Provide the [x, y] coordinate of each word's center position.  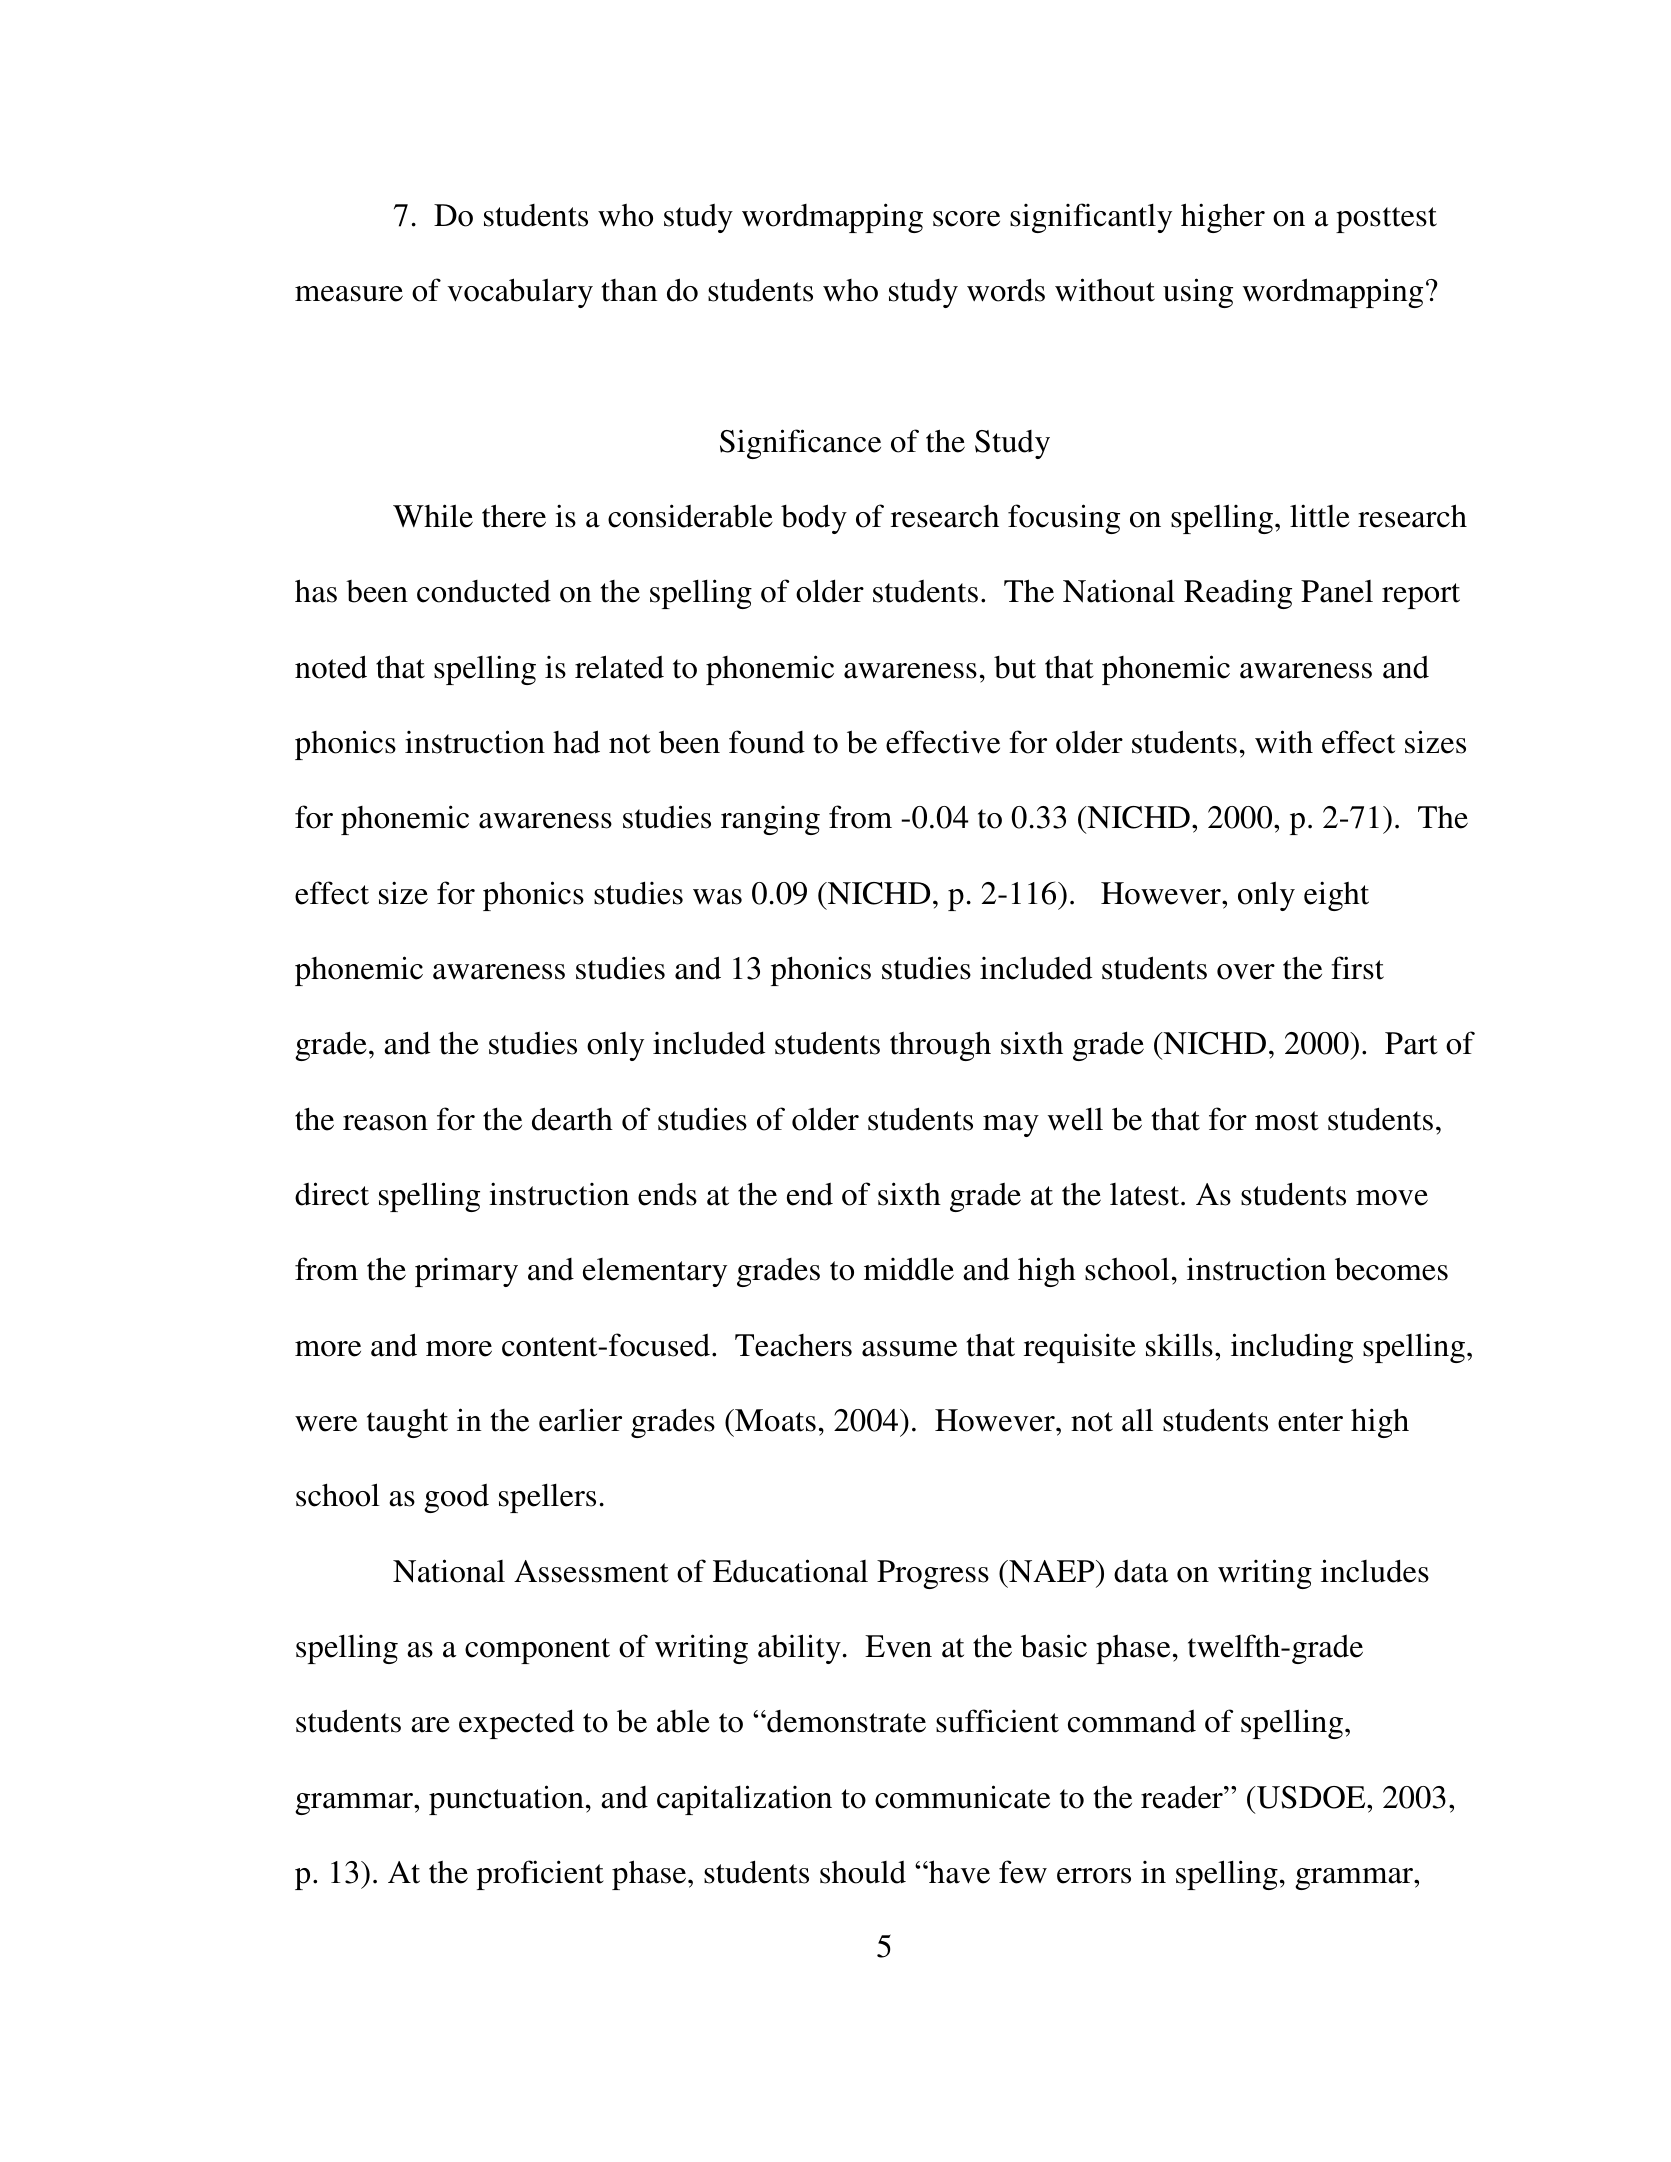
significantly [1091, 218]
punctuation [506, 1800]
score [966, 219]
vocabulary [520, 293]
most [1287, 1121]
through [940, 1046]
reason [385, 1123]
